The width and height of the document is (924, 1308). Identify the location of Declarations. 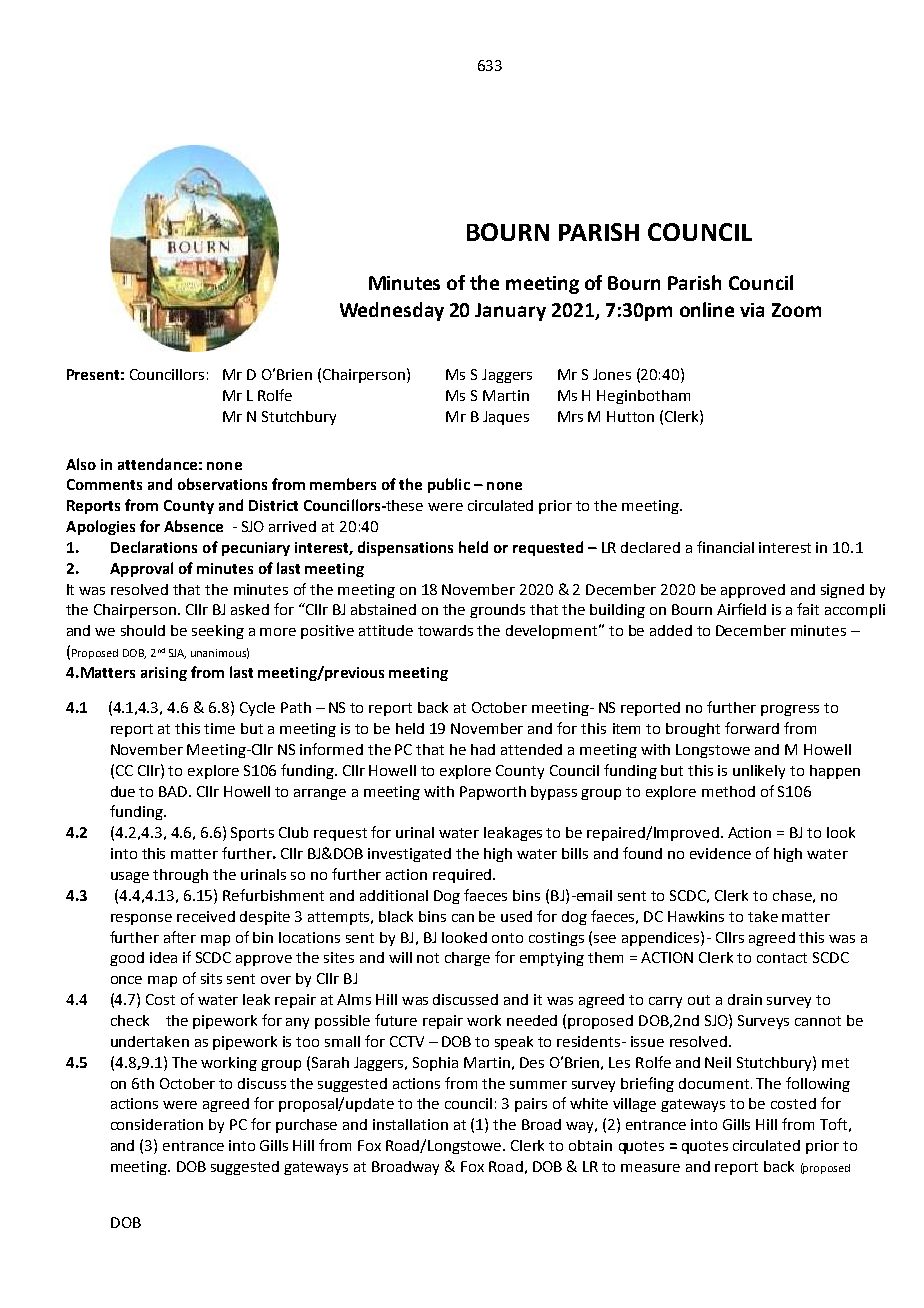
(154, 547).
